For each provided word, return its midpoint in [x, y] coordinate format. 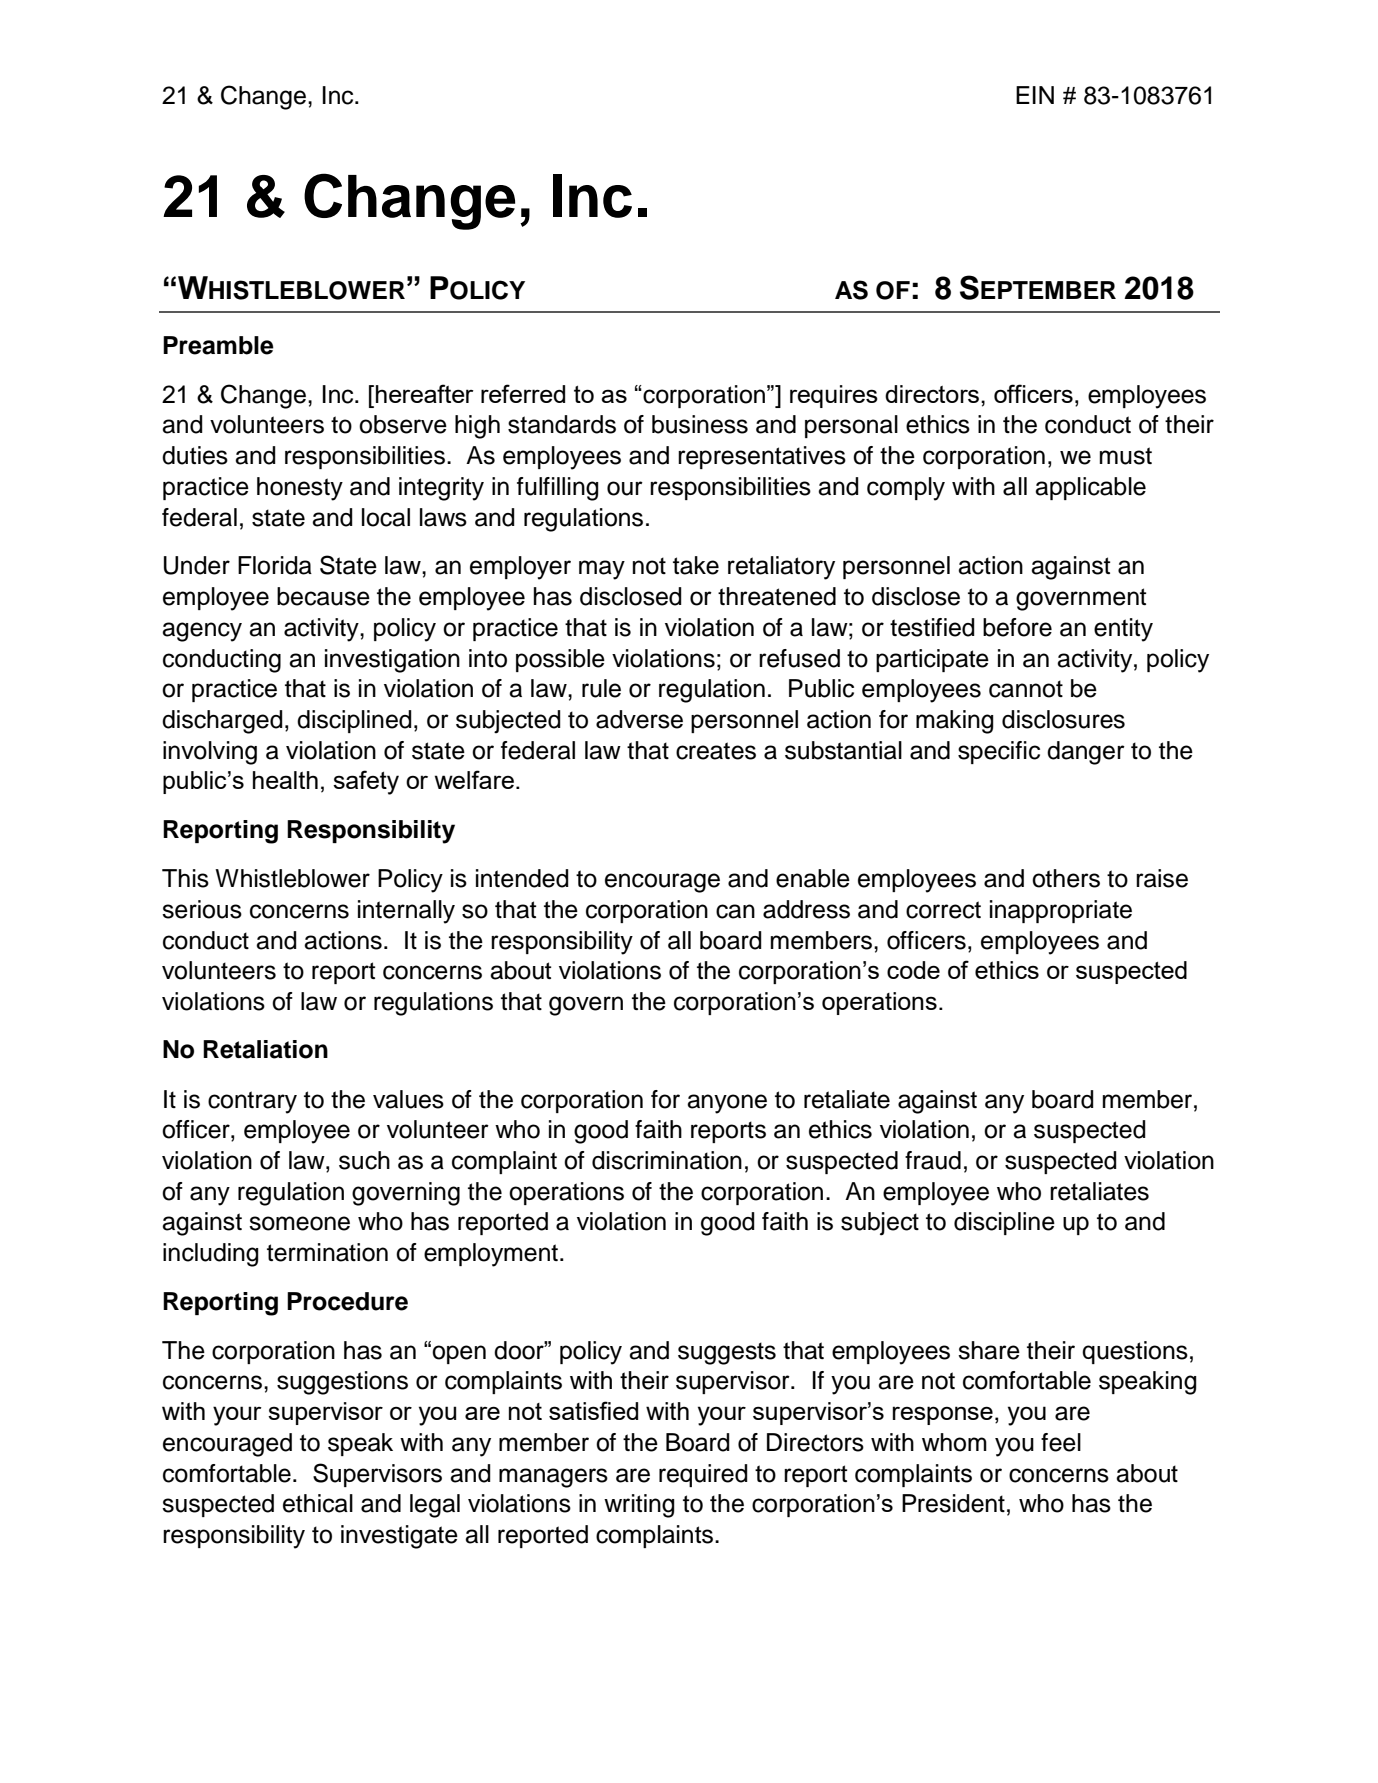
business [700, 424]
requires [834, 396]
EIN [1035, 95]
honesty [300, 489]
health [285, 780]
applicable [1090, 488]
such [364, 1160]
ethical [318, 1503]
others [1066, 878]
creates [716, 751]
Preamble [218, 345]
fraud [933, 1160]
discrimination [667, 1160]
